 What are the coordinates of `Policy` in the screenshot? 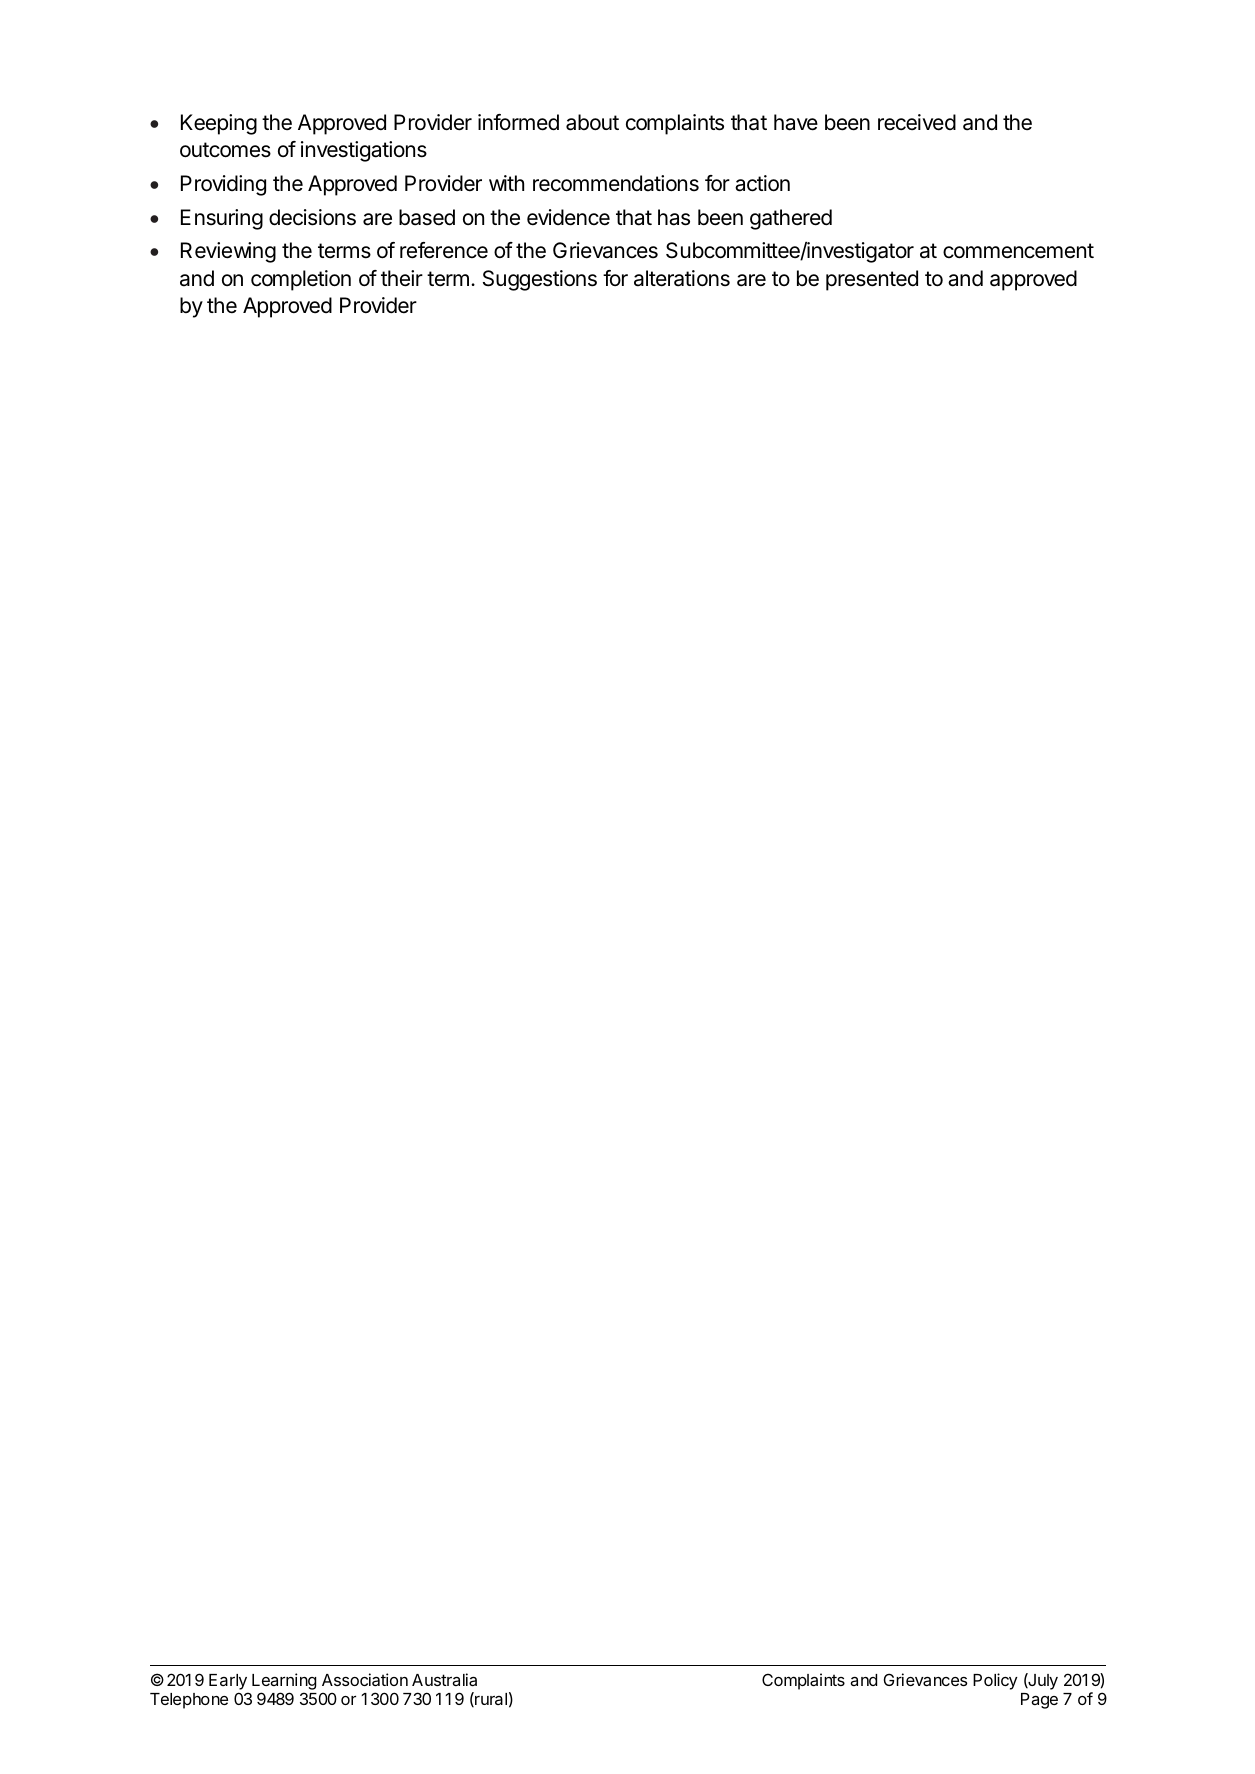 It's located at (995, 1681).
